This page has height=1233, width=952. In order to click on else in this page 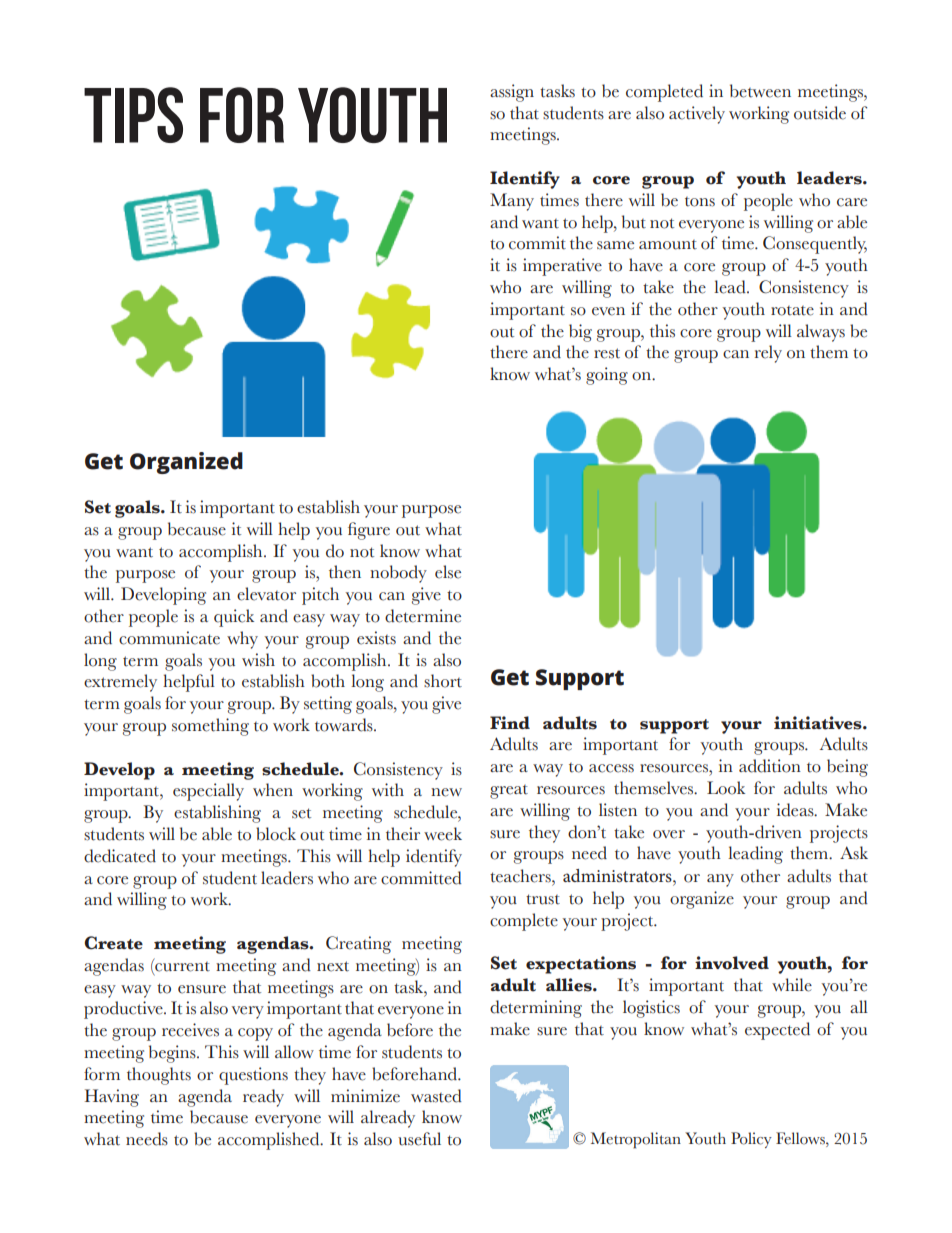, I will do `click(448, 572)`.
